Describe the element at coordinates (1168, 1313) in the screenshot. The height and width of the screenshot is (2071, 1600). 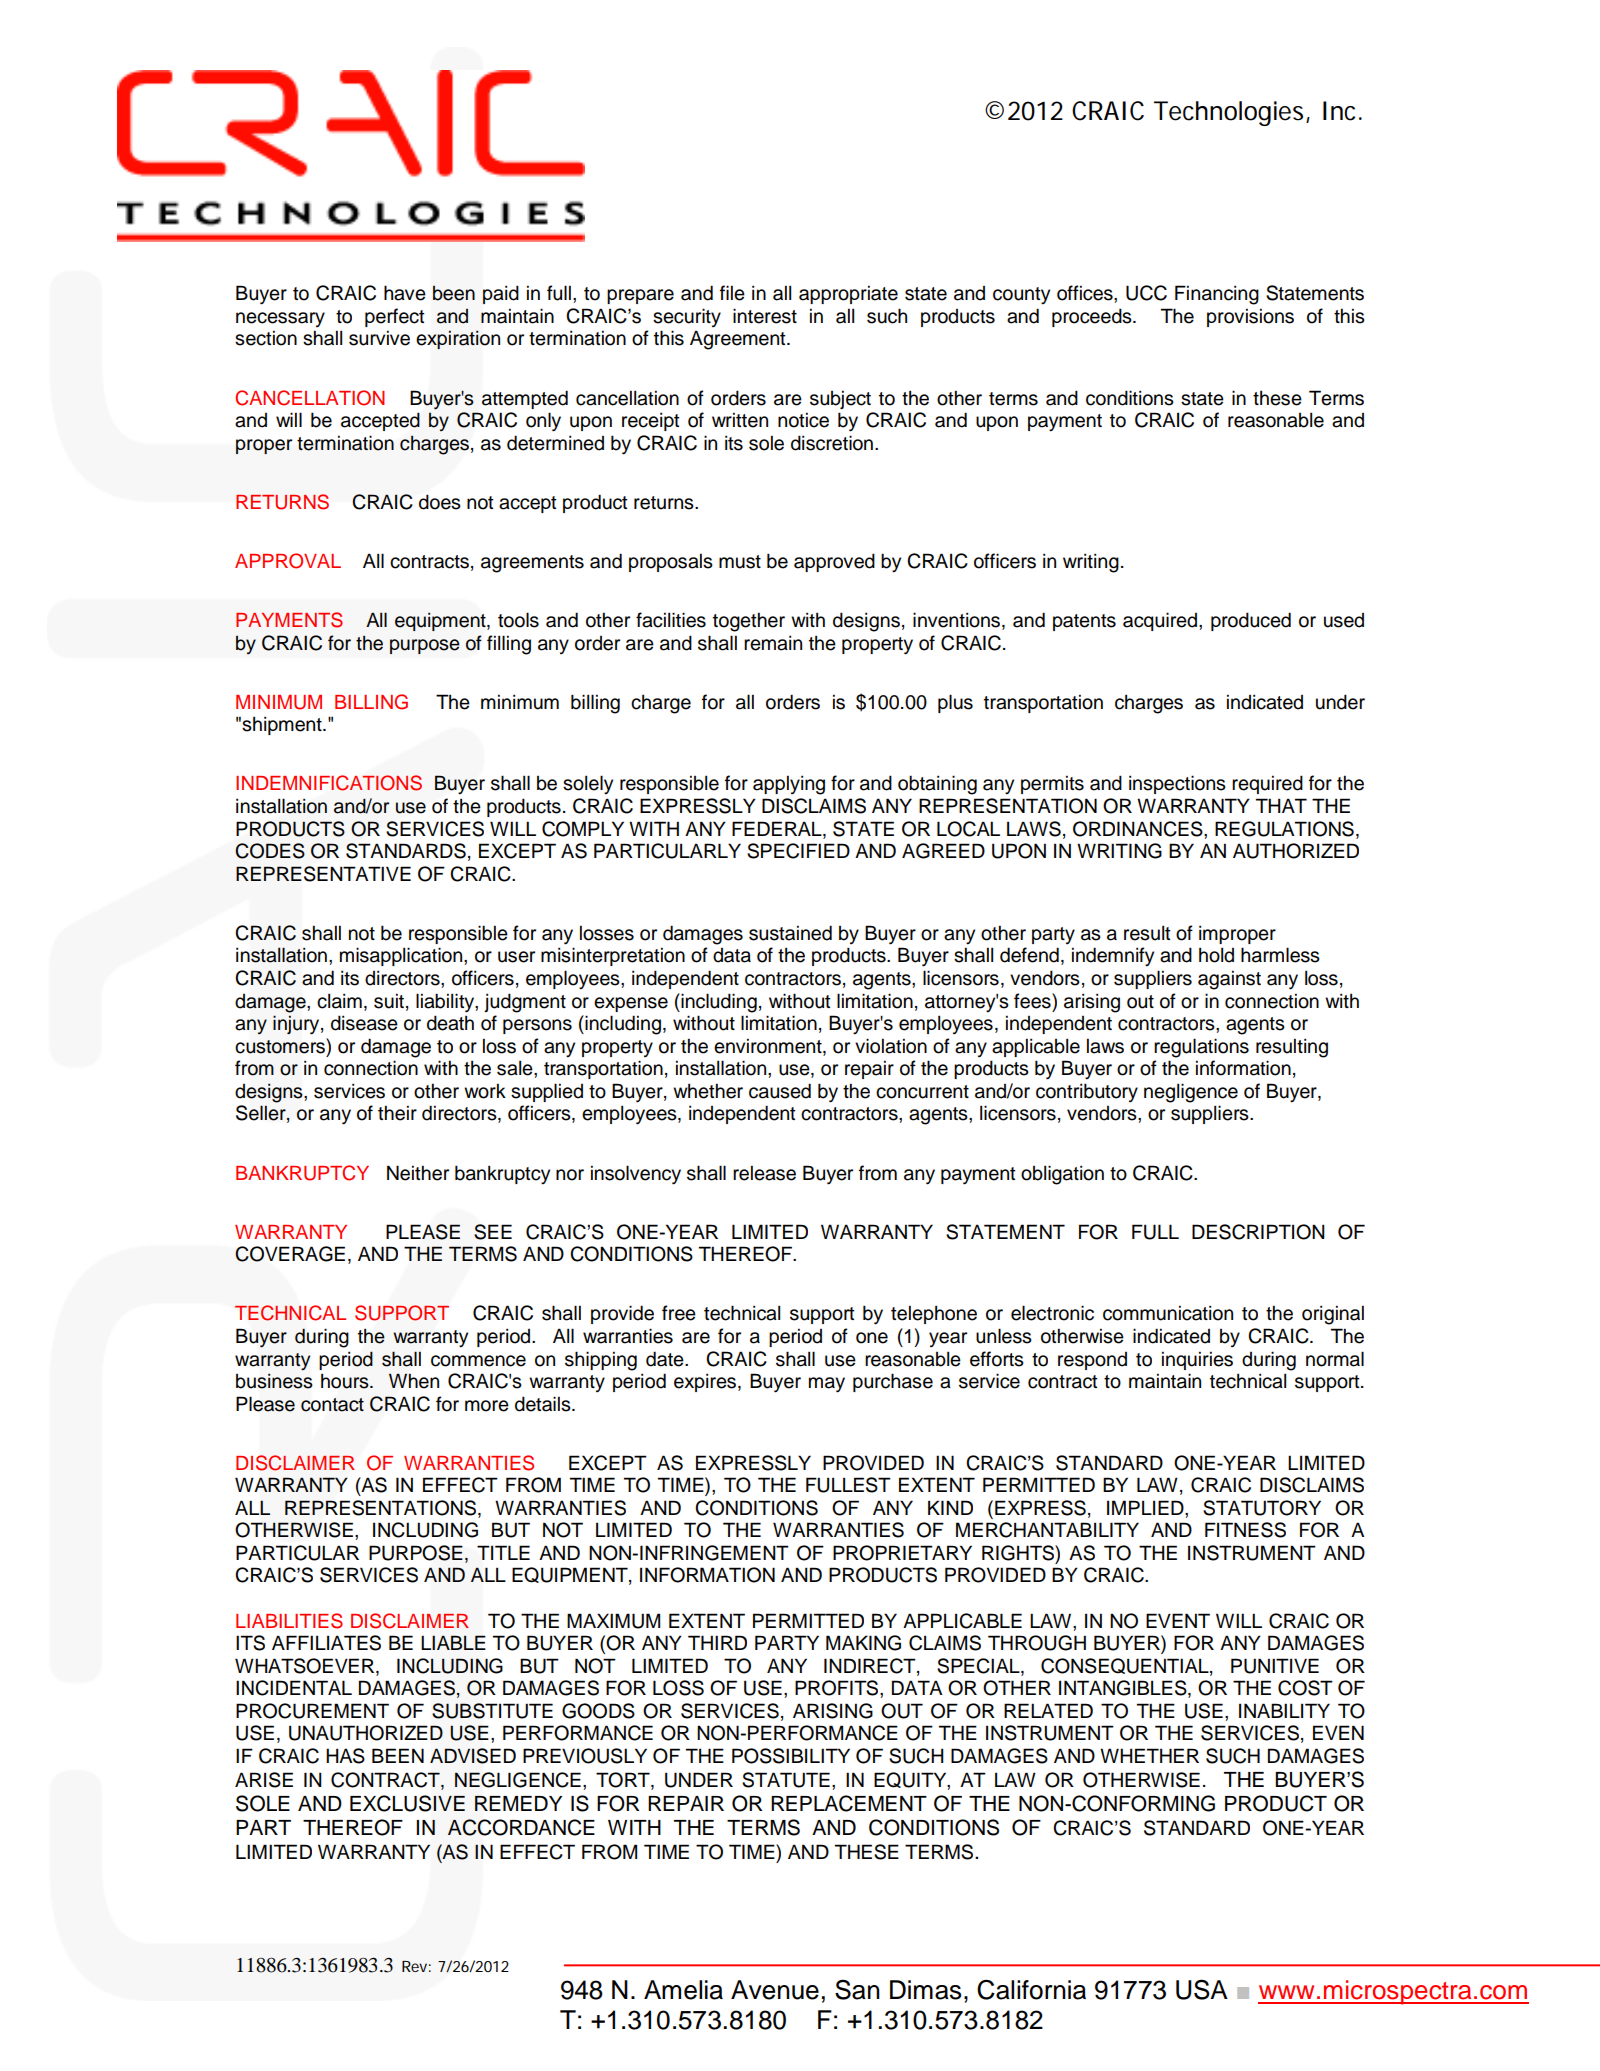
I see `communication` at that location.
